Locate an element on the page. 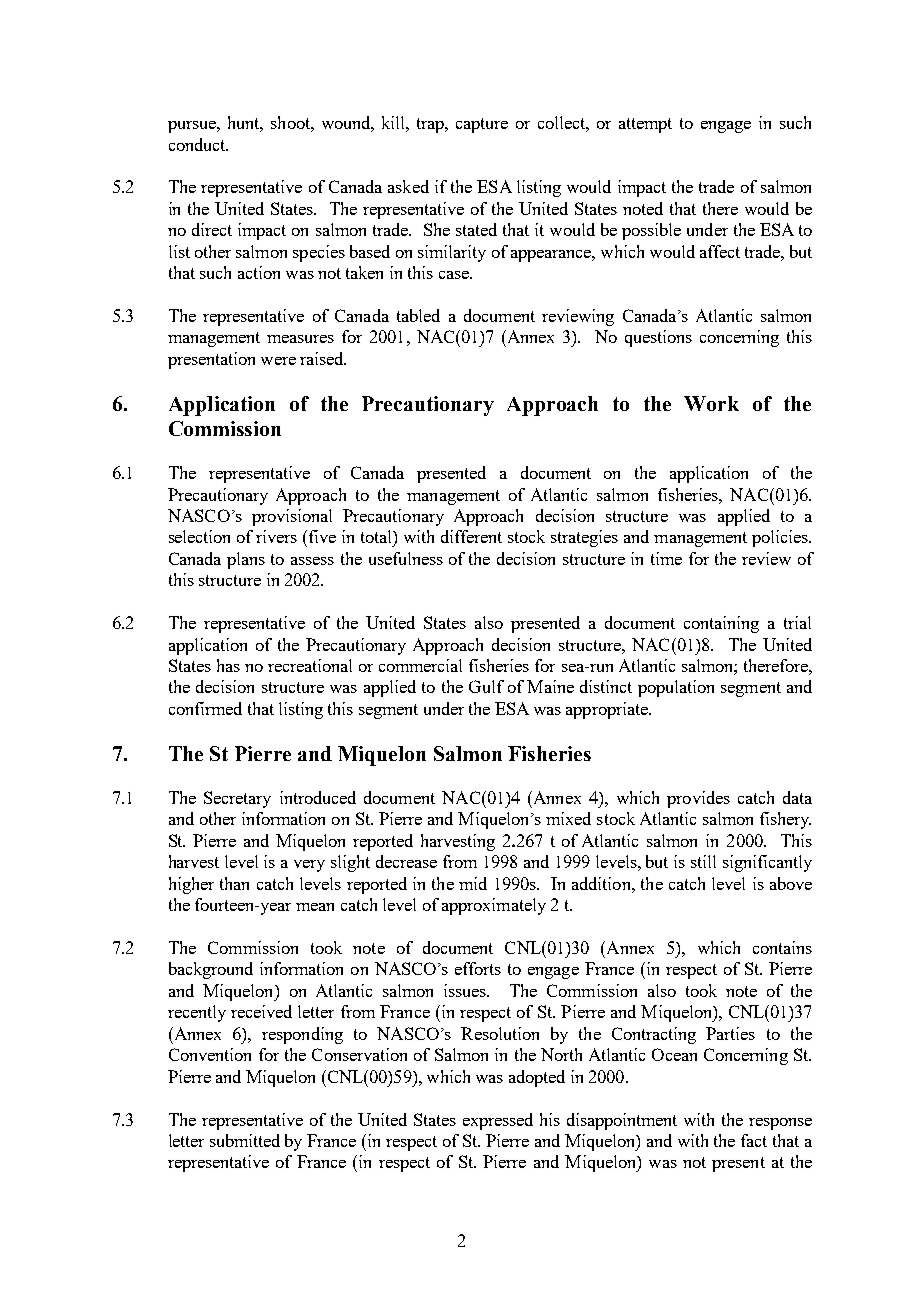  capture is located at coordinates (482, 125).
